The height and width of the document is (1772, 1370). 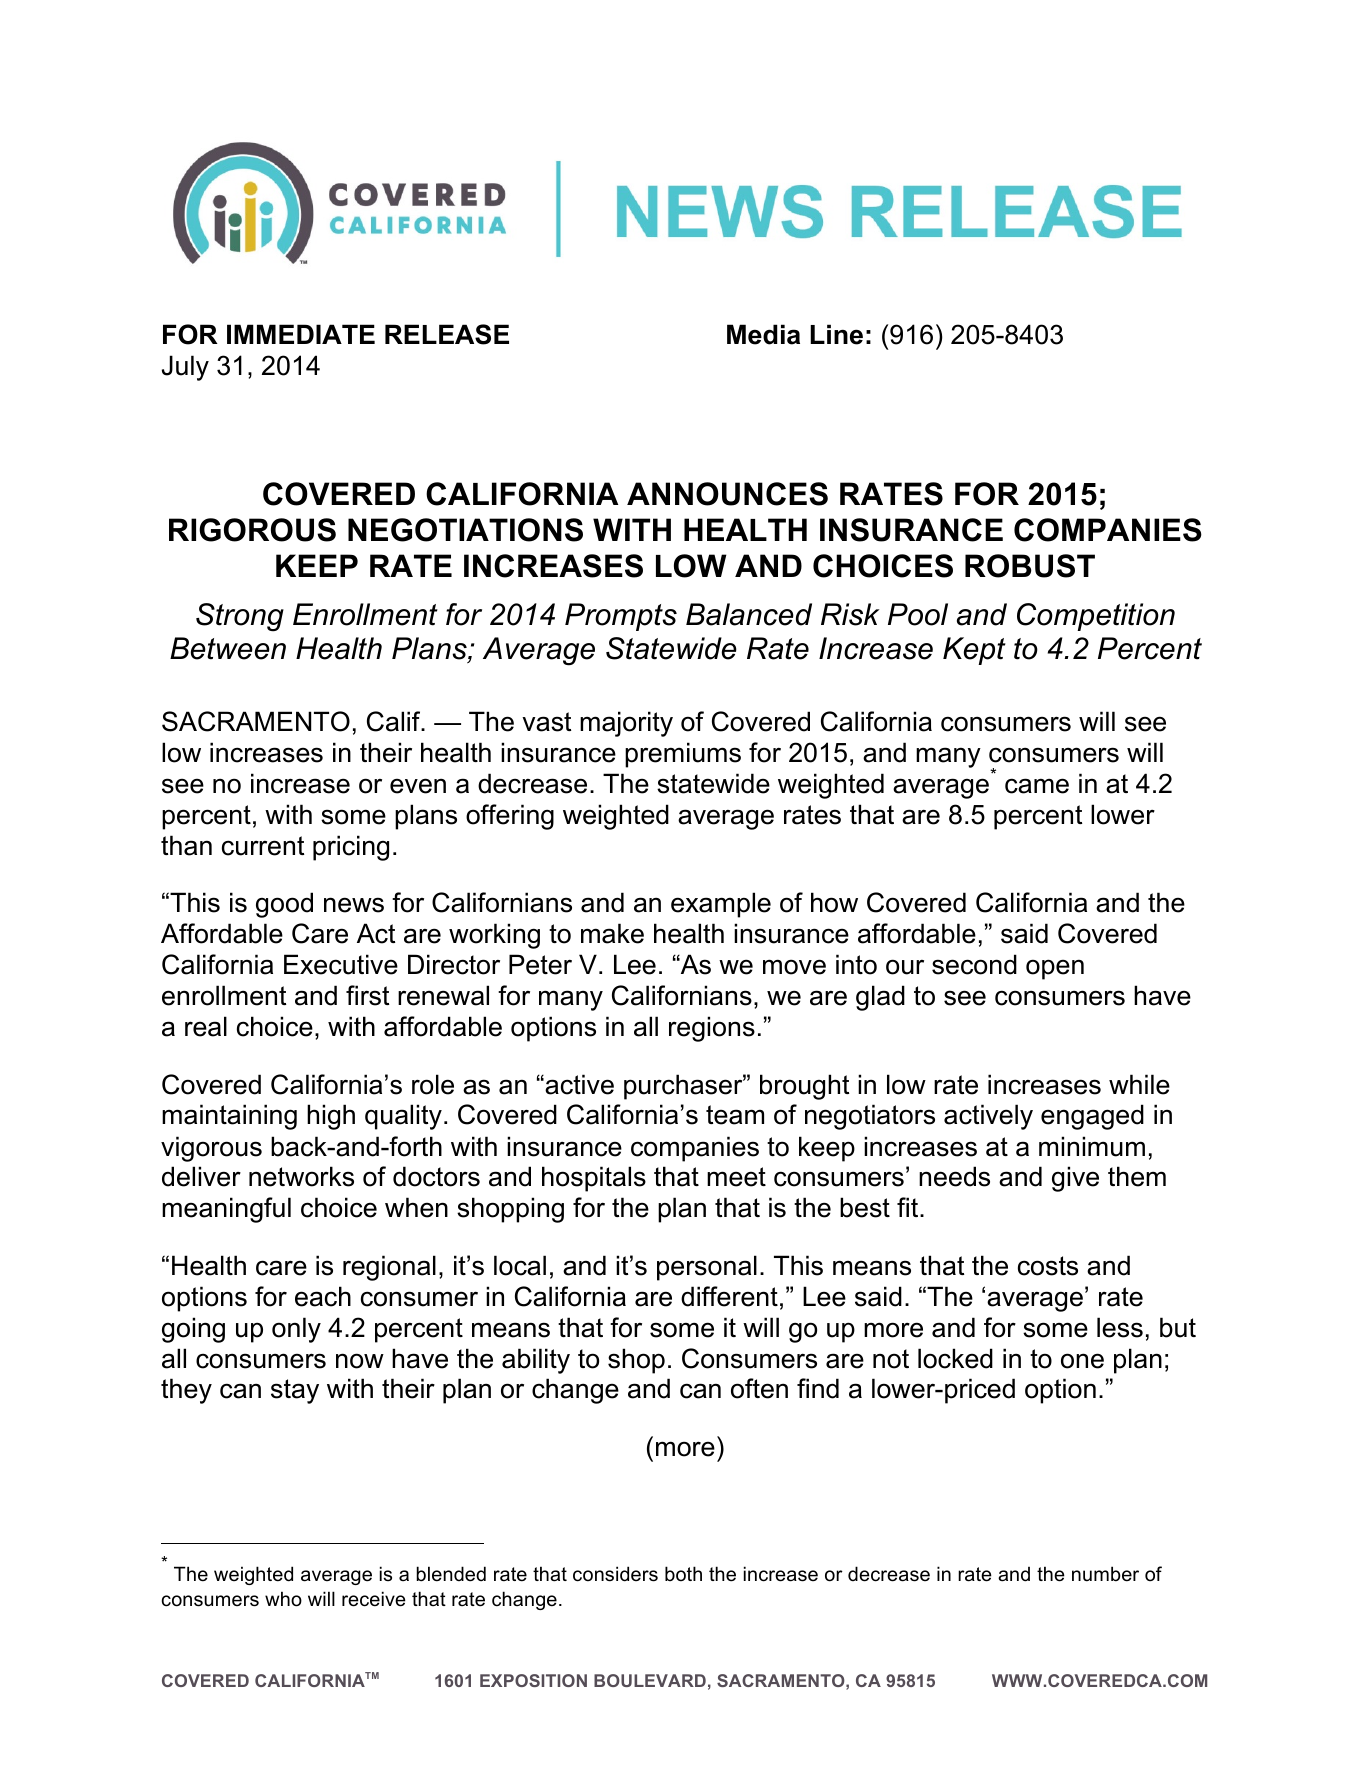 What do you see at coordinates (1055, 969) in the document?
I see `open` at bounding box center [1055, 969].
